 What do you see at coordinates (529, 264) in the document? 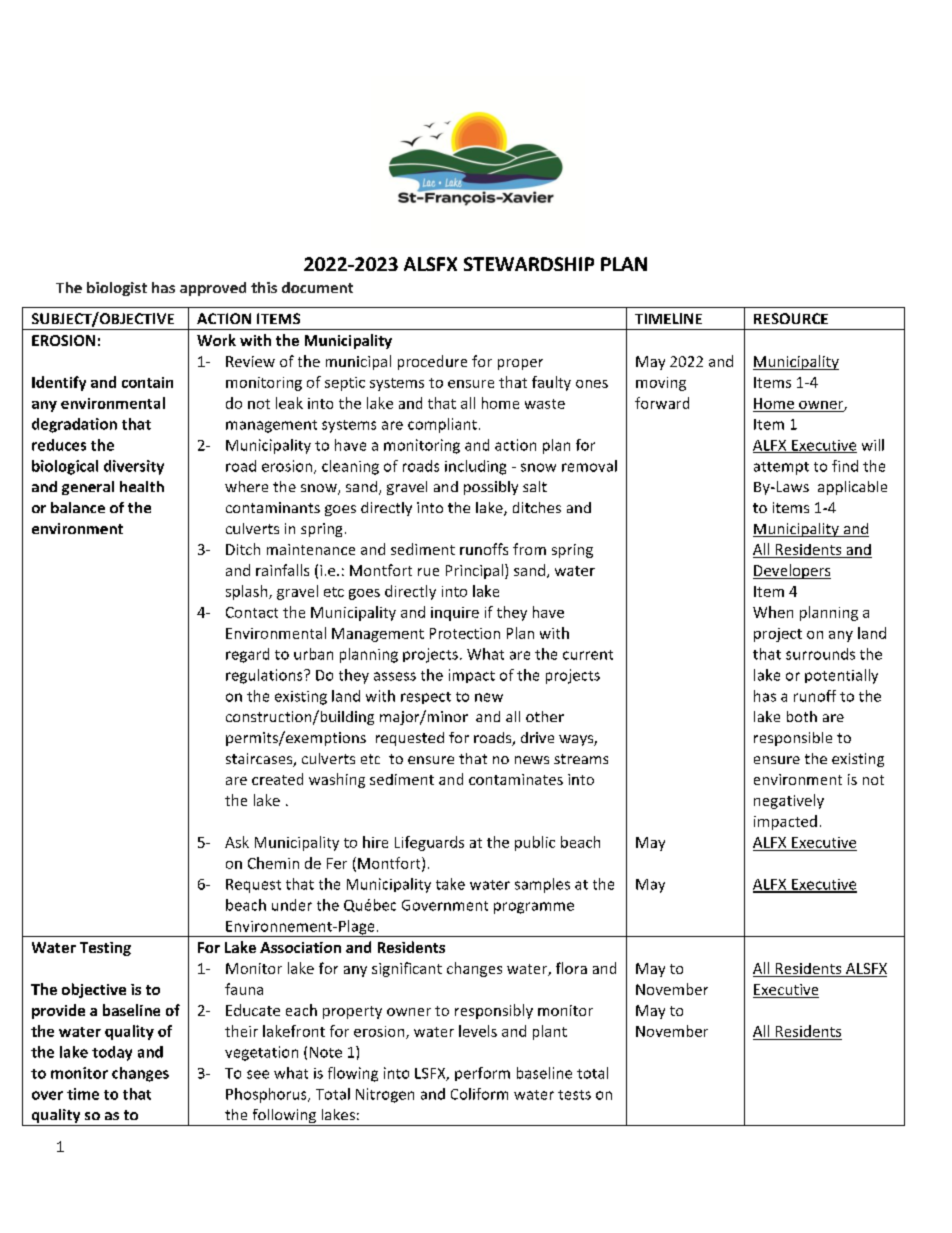
I see `STEWARDSHIP` at bounding box center [529, 264].
